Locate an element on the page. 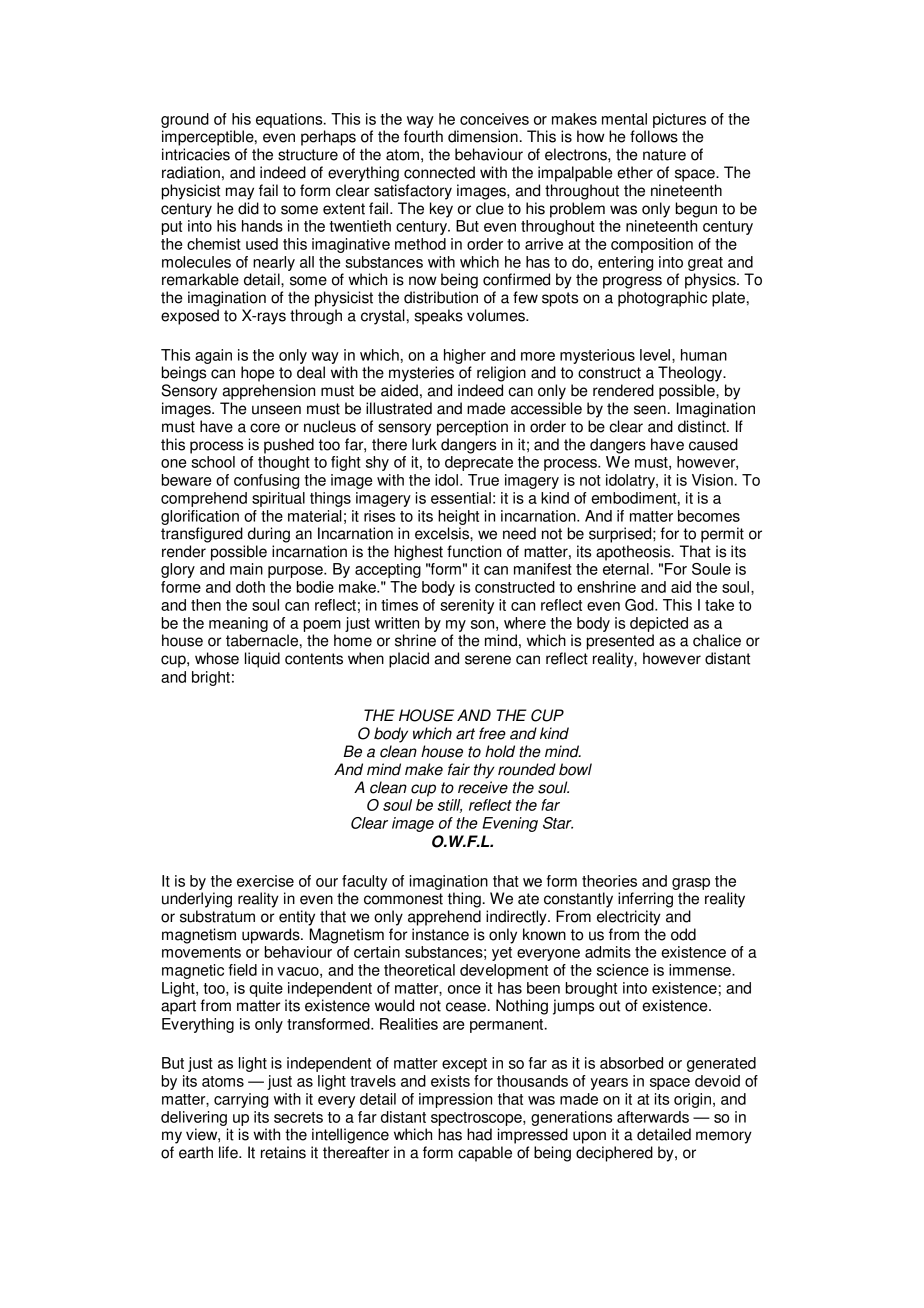  intricacies is located at coordinates (196, 154).
